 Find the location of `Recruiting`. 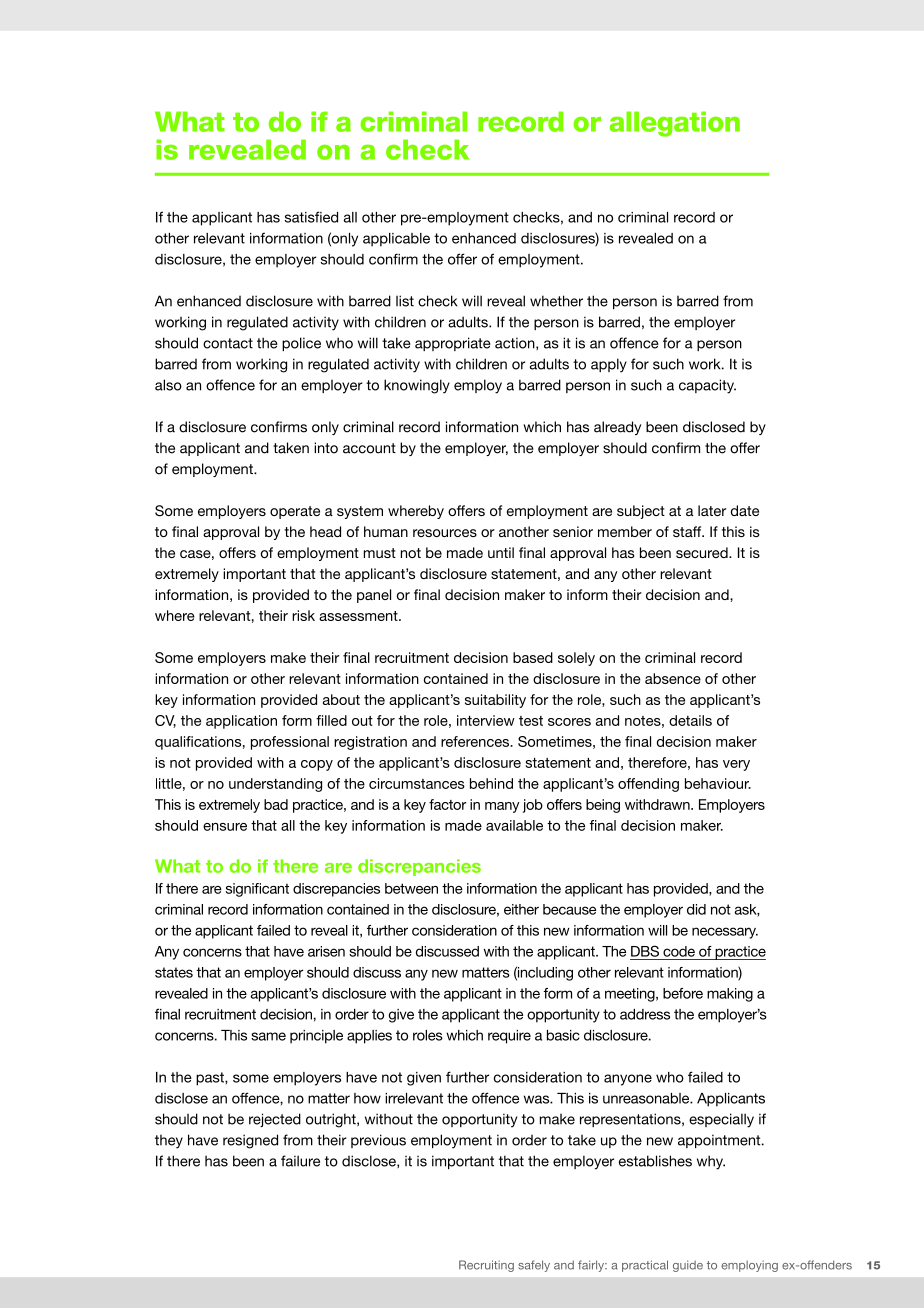

Recruiting is located at coordinates (486, 1266).
